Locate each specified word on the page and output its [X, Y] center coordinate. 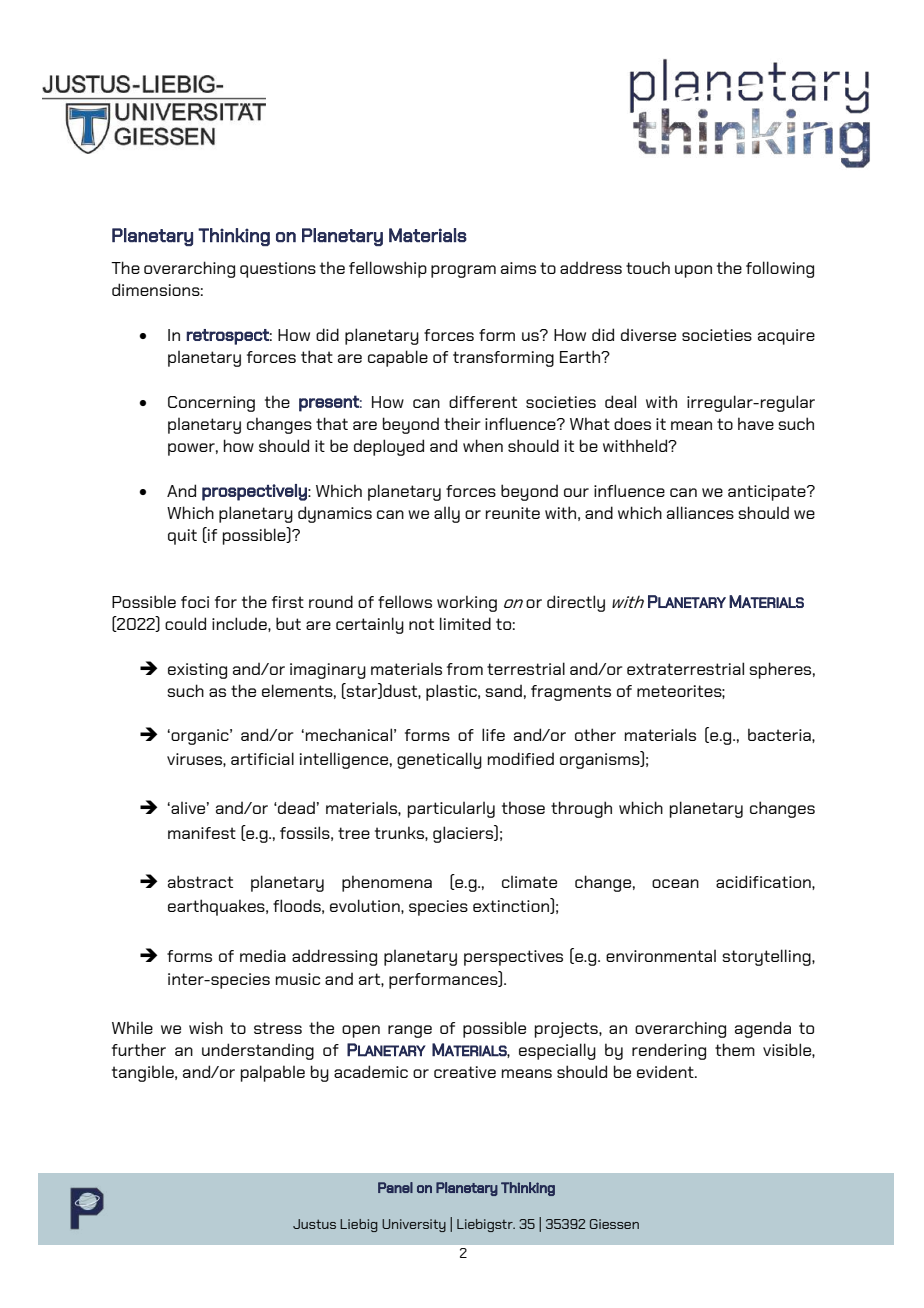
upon [693, 271]
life [493, 734]
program [463, 271]
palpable [273, 1073]
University [414, 1225]
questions [278, 270]
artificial [262, 758]
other [595, 734]
